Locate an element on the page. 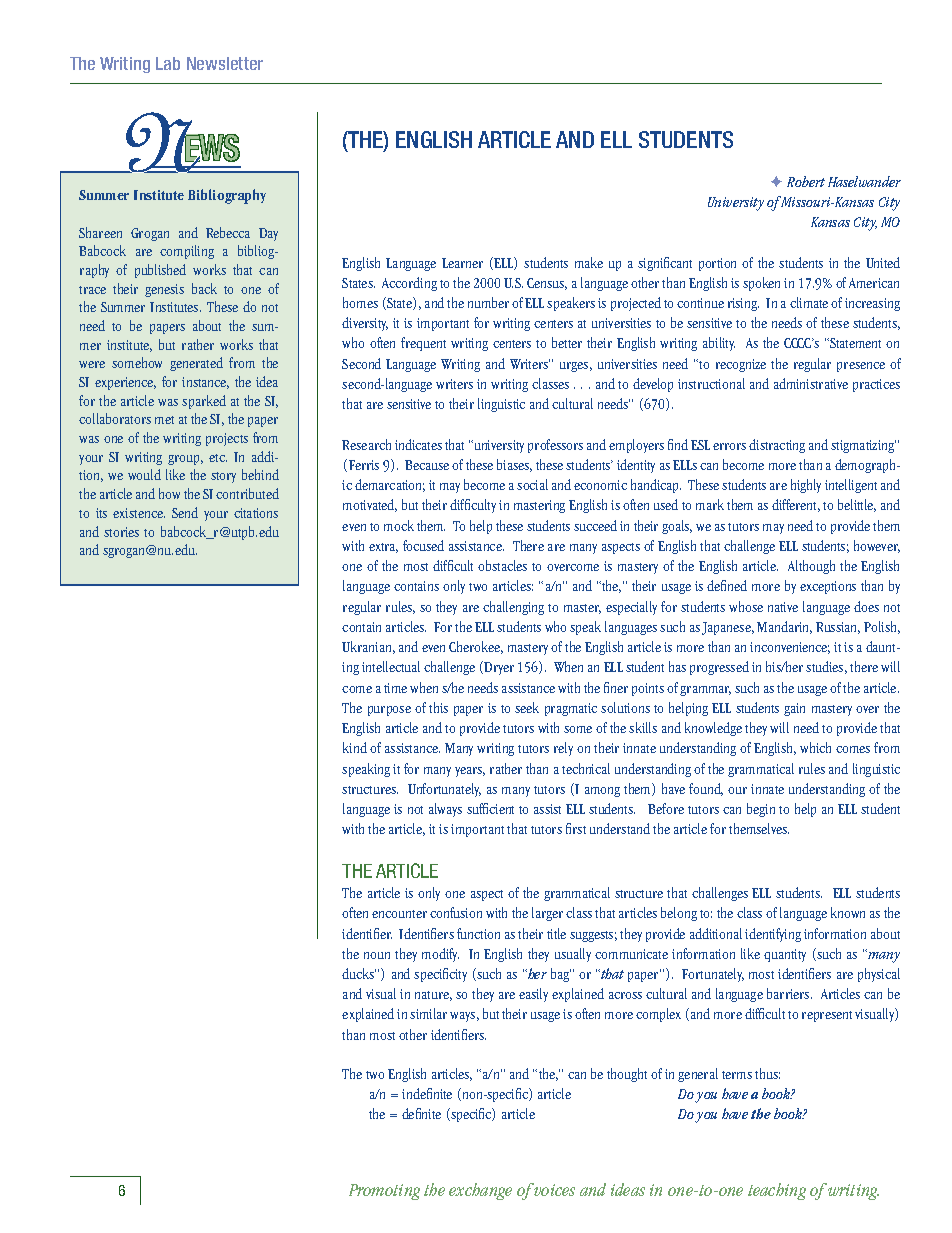  Promoting is located at coordinates (384, 1192).
